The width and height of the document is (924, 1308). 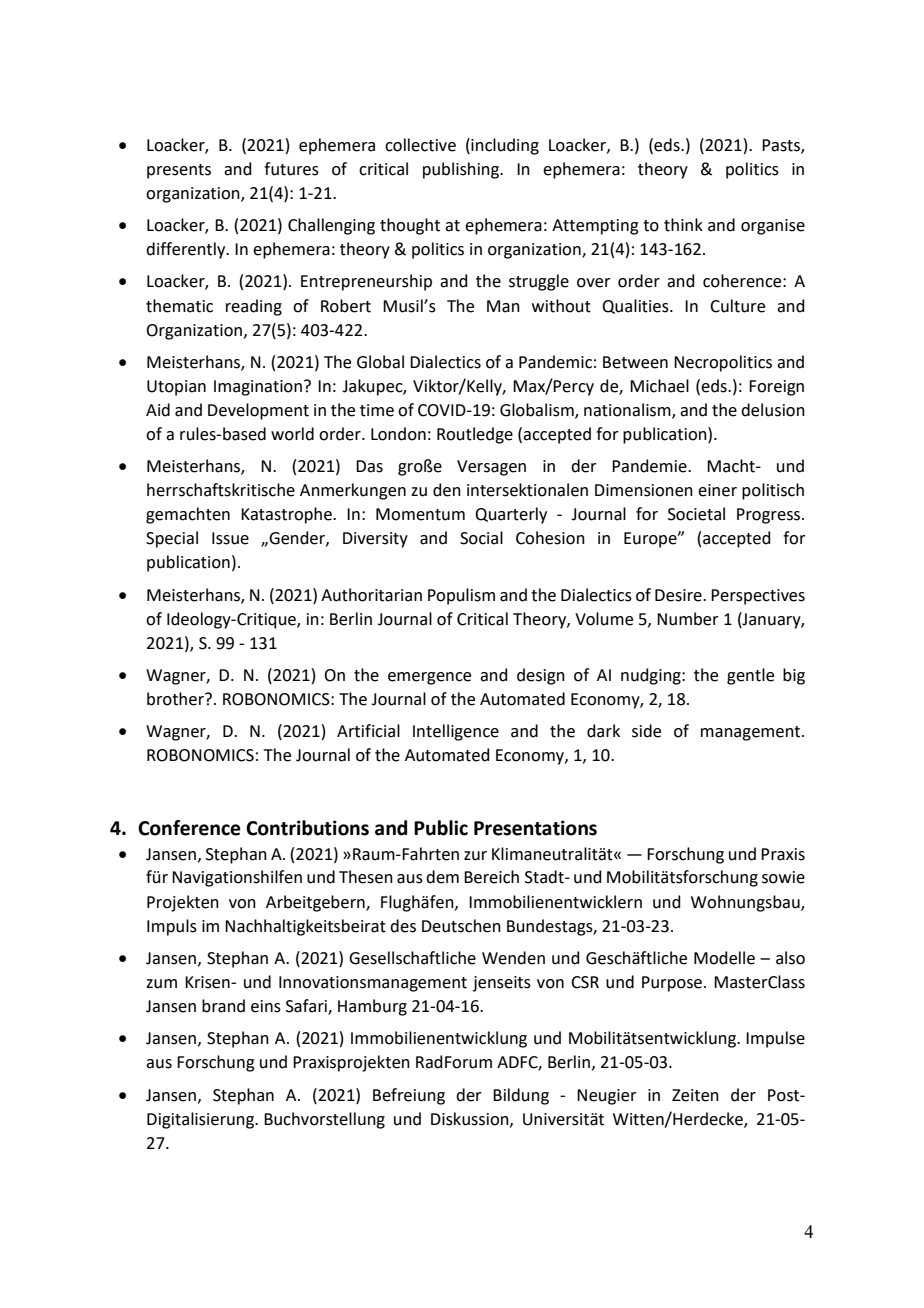 What do you see at coordinates (462, 170) in the document?
I see `publishing` at bounding box center [462, 170].
